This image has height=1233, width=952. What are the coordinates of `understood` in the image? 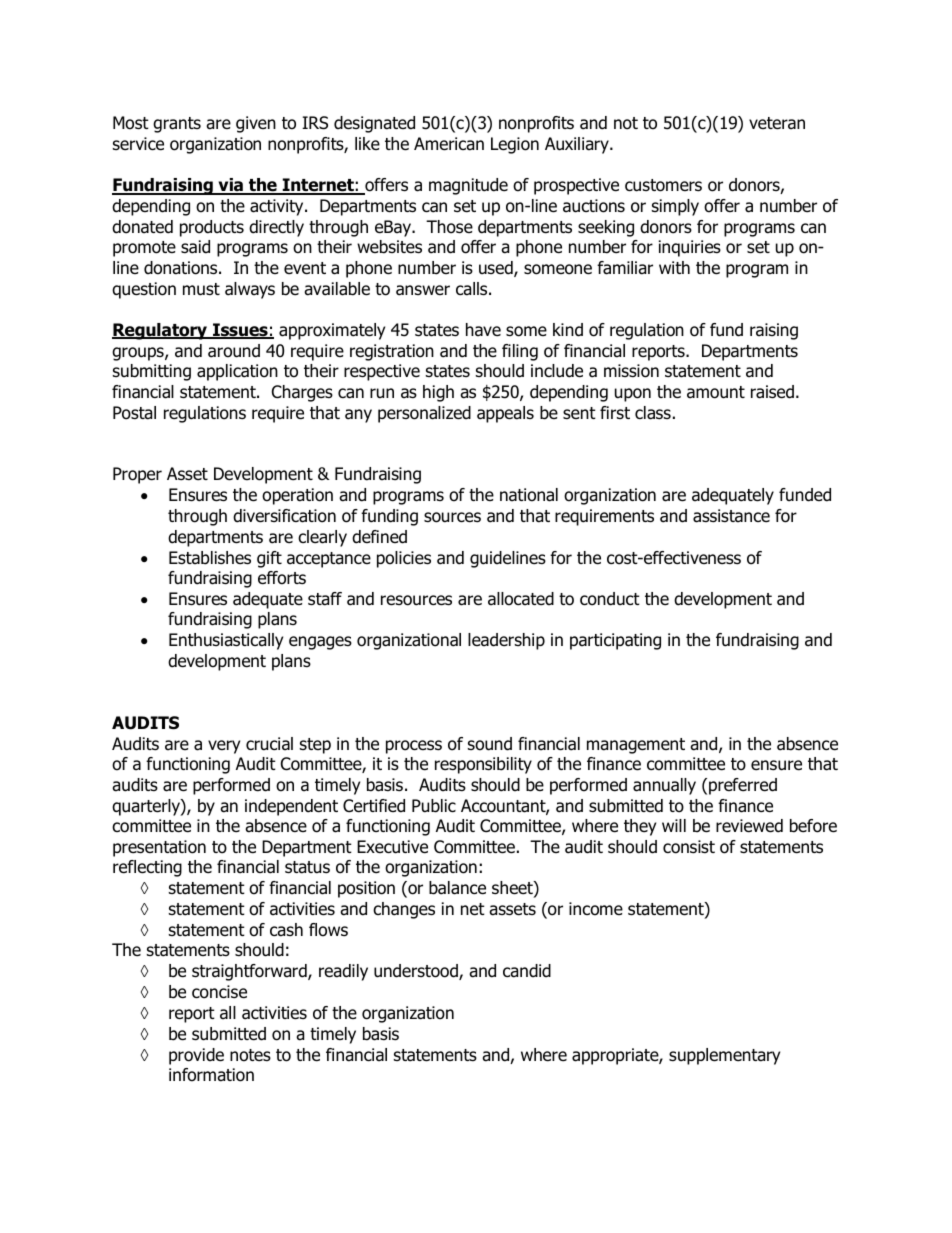 It's located at (417, 972).
